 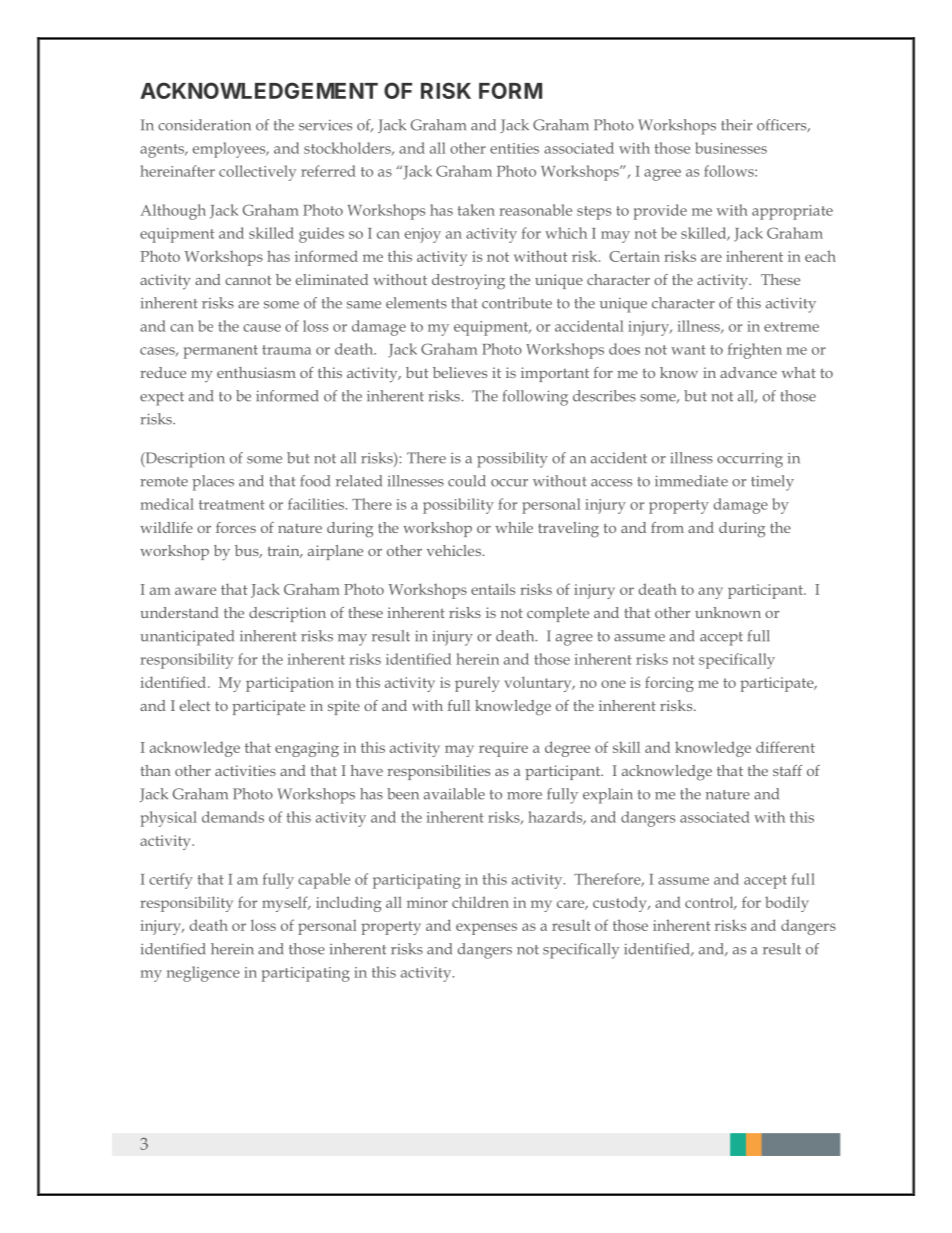 What do you see at coordinates (203, 974) in the page?
I see `negligence` at bounding box center [203, 974].
